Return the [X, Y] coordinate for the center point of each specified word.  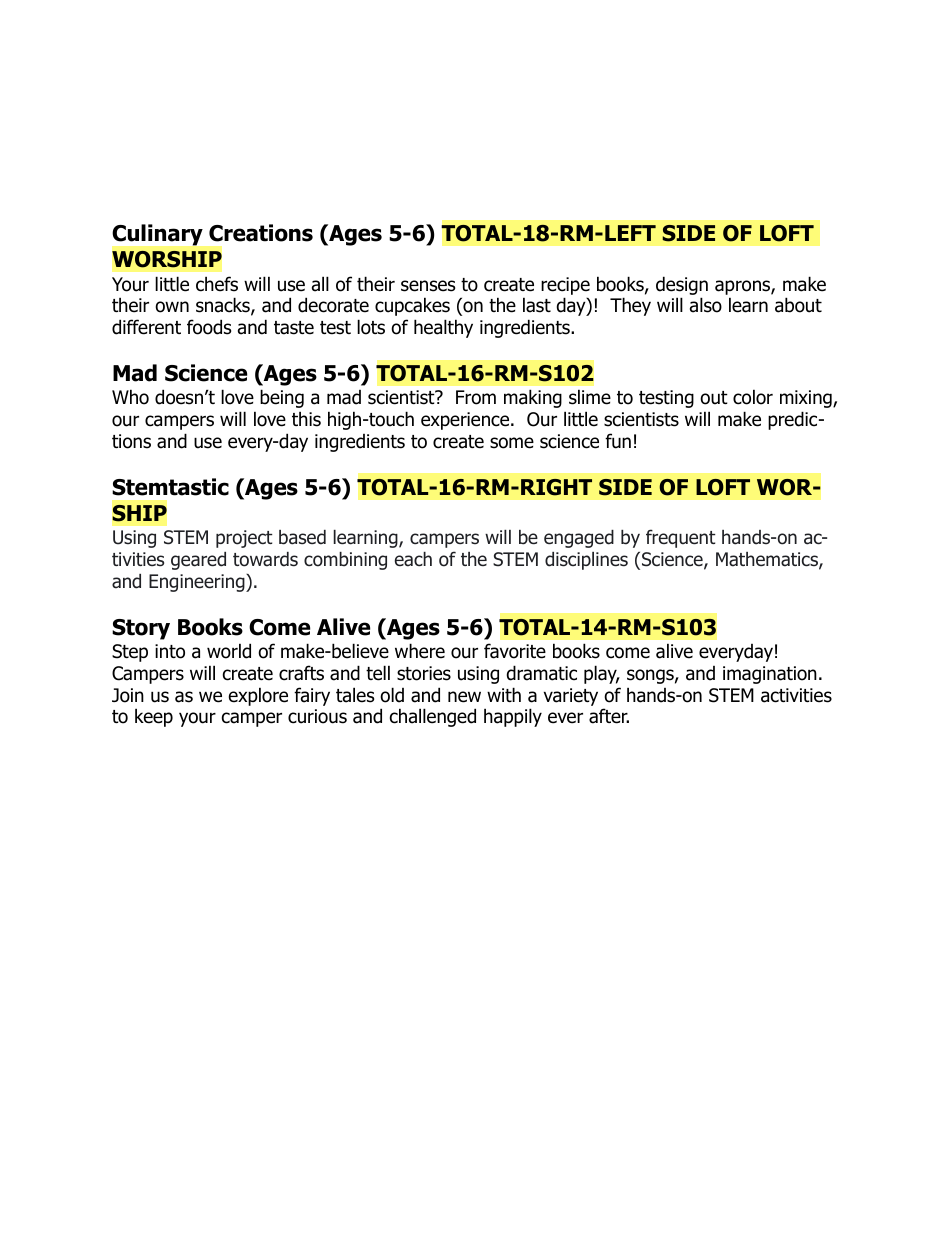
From [476, 397]
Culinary [157, 235]
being [282, 398]
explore [258, 696]
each [413, 559]
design [682, 285]
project [244, 539]
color [753, 397]
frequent [681, 538]
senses [428, 286]
